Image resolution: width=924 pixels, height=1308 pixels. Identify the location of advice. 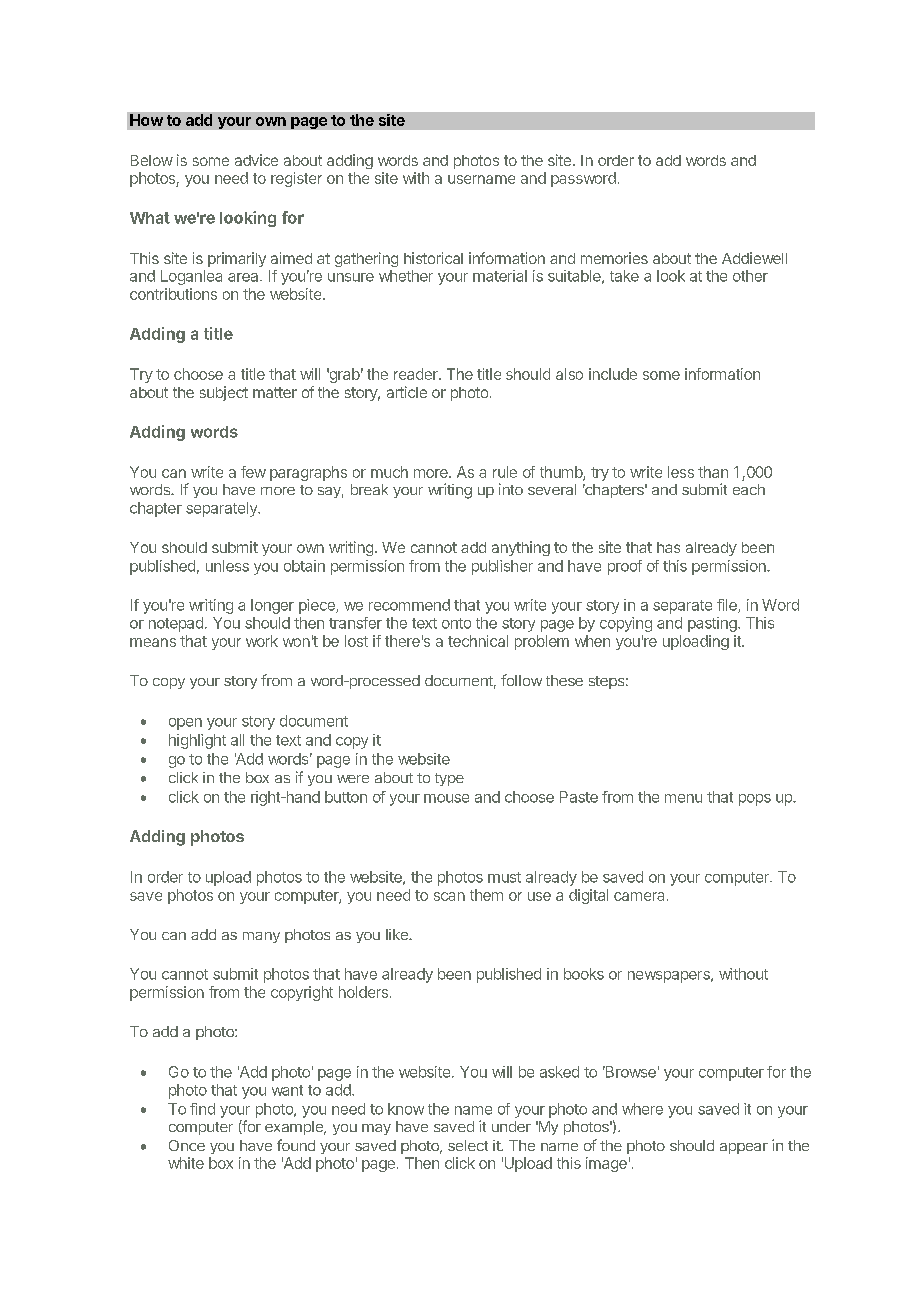
(256, 160).
